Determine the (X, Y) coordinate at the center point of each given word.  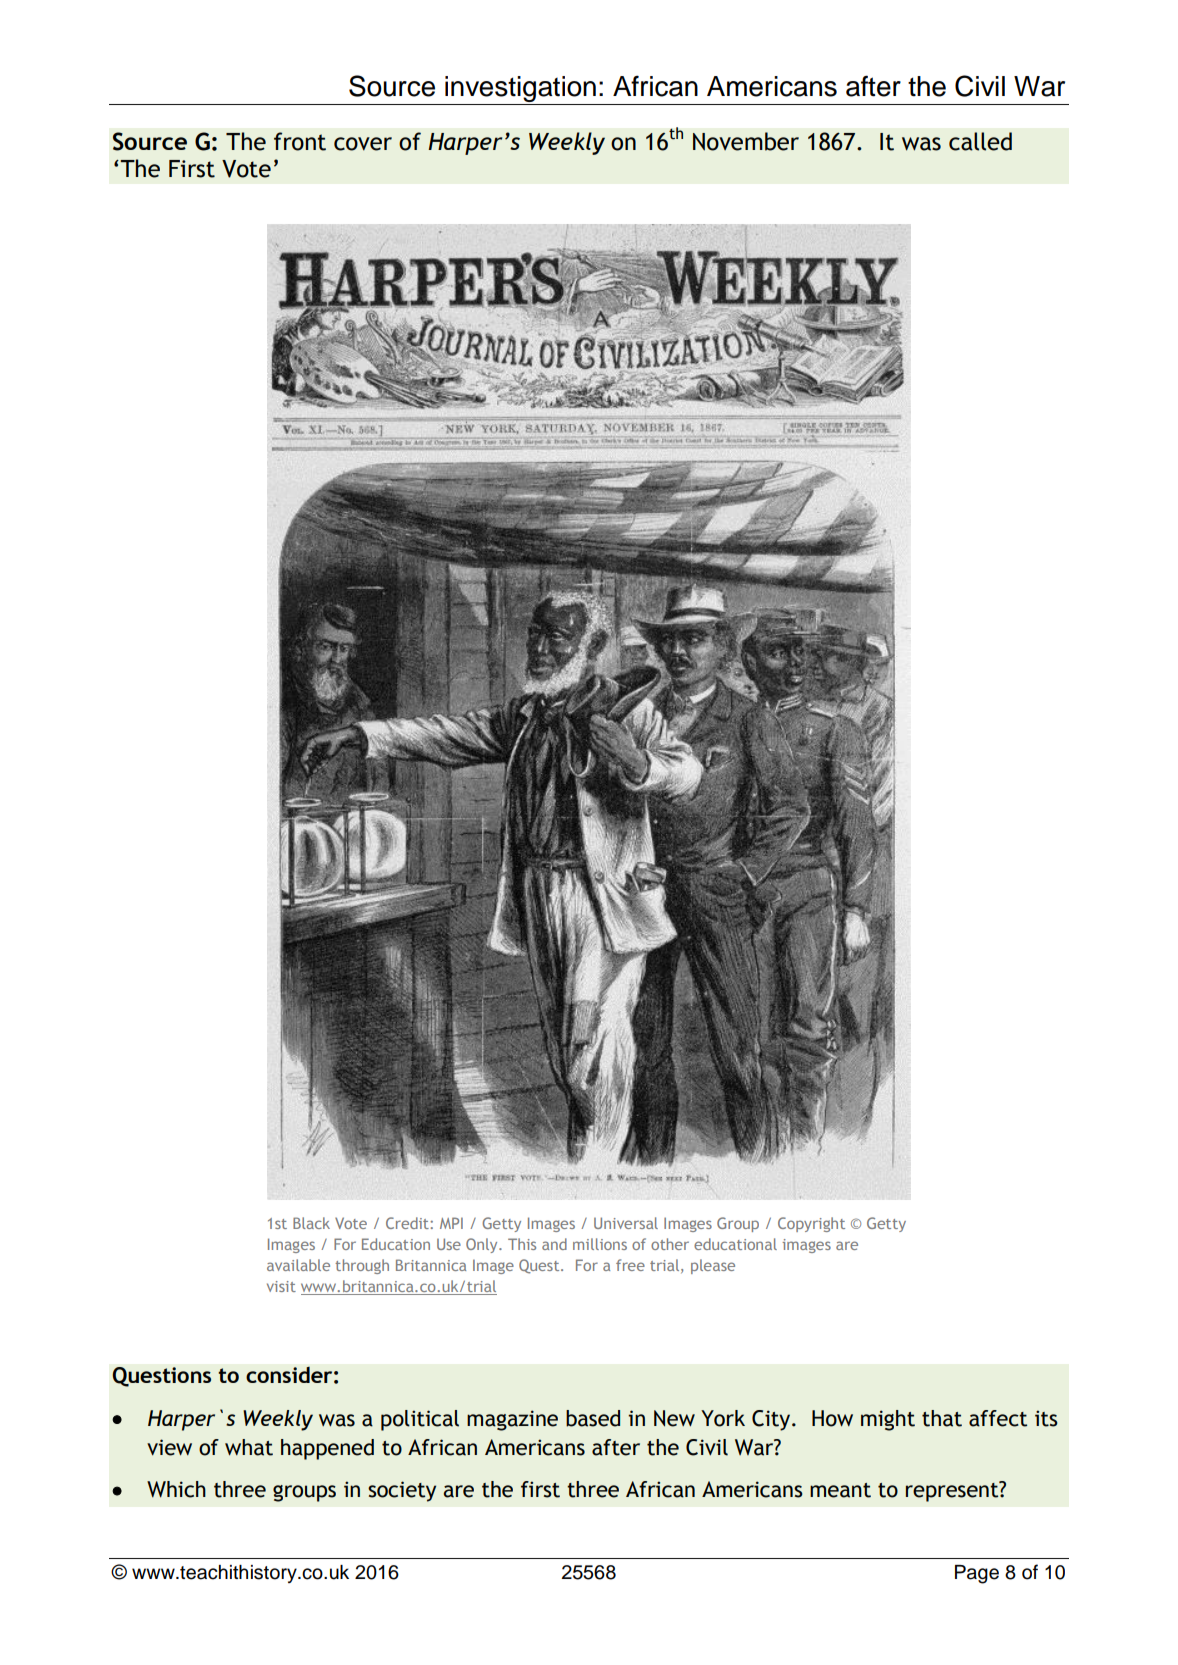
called (980, 141)
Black (311, 1223)
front (300, 141)
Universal (626, 1223)
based (593, 1418)
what (249, 1447)
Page (977, 1574)
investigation (520, 89)
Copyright (811, 1224)
